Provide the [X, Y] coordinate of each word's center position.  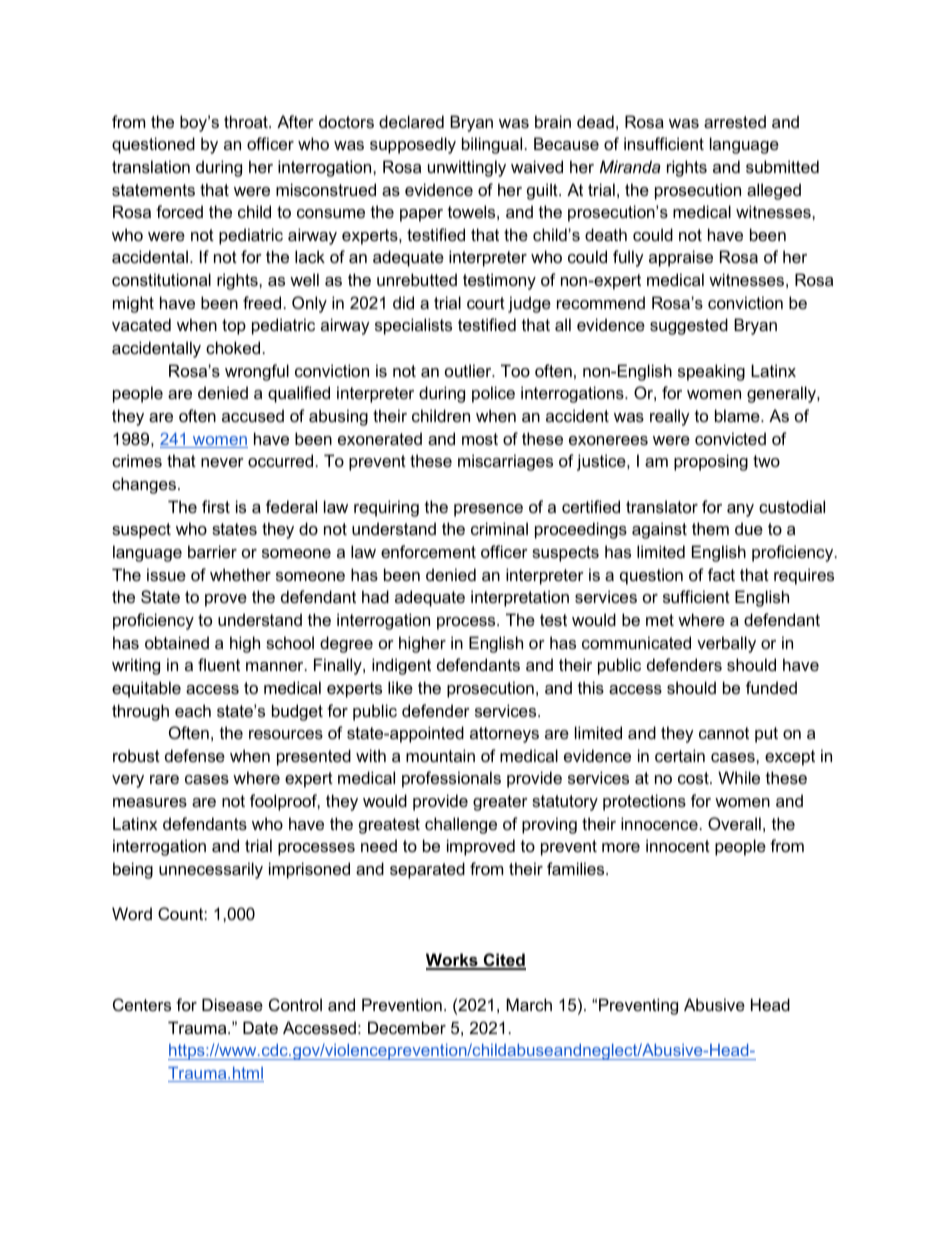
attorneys [504, 735]
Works [453, 961]
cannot [724, 733]
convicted [730, 438]
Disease [232, 1004]
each [193, 710]
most [480, 439]
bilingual [492, 145]
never [222, 462]
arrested [735, 121]
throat [247, 121]
